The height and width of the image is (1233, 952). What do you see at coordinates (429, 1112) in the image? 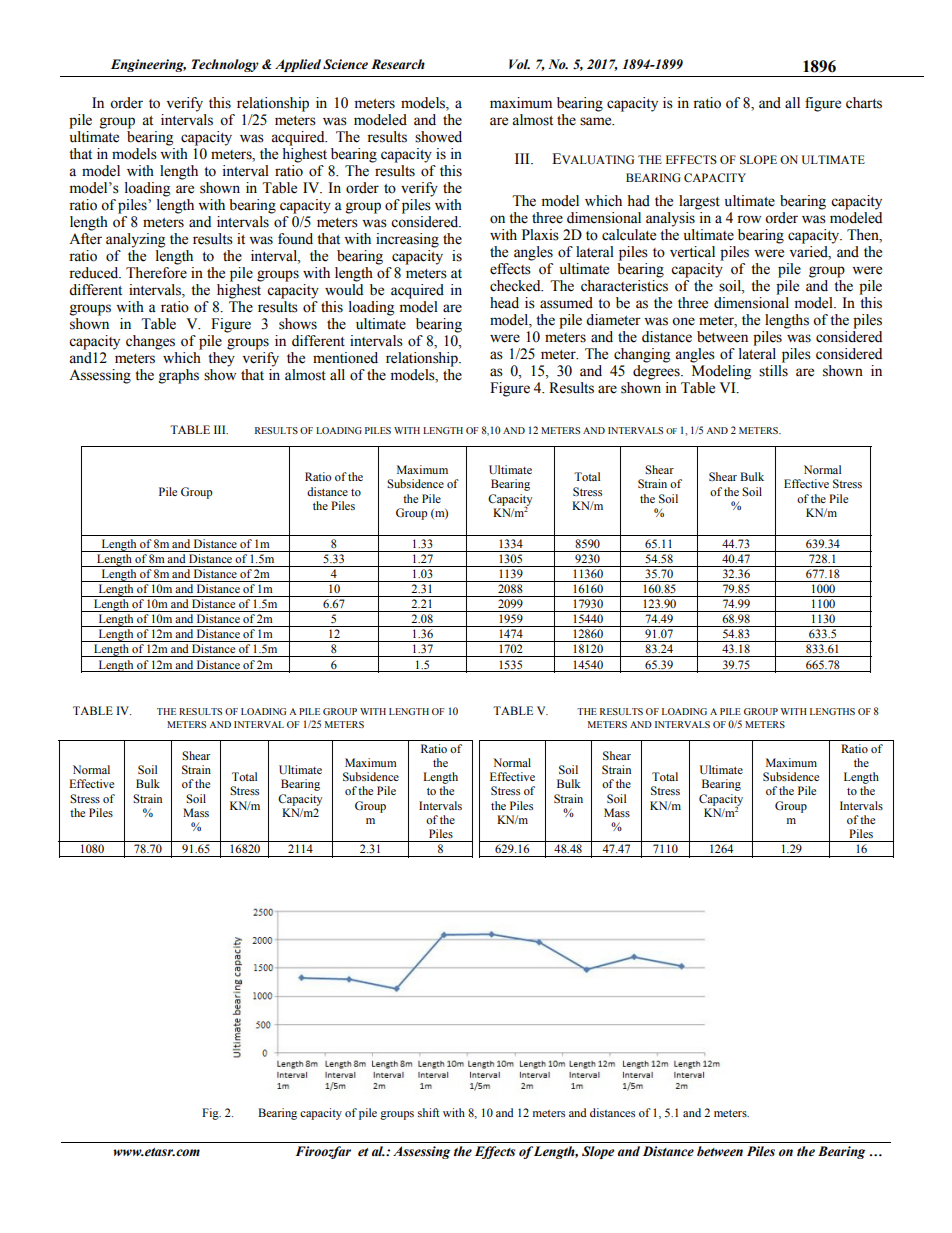
I see `shift` at bounding box center [429, 1112].
